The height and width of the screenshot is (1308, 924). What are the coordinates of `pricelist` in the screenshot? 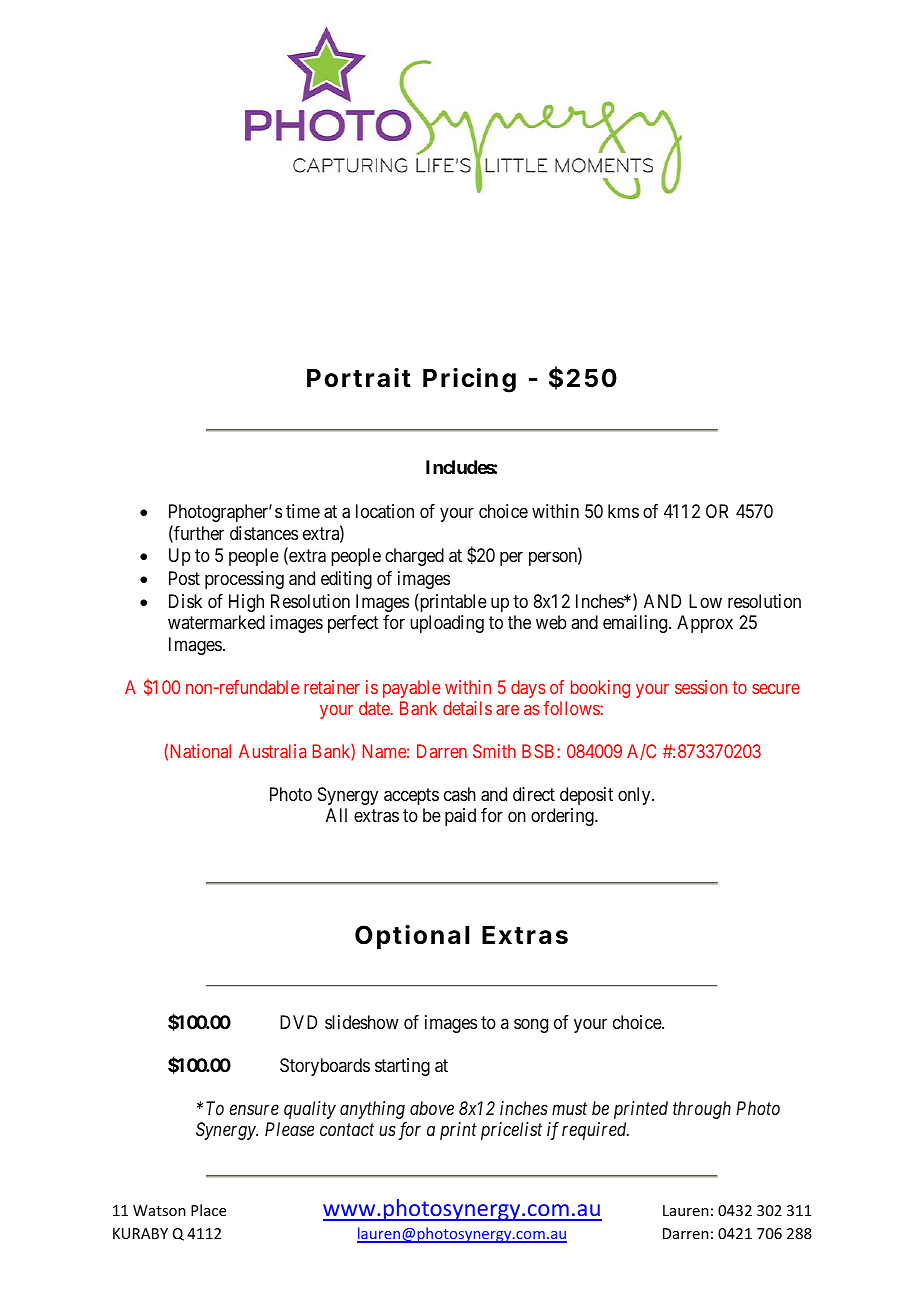 It's located at (511, 1131).
